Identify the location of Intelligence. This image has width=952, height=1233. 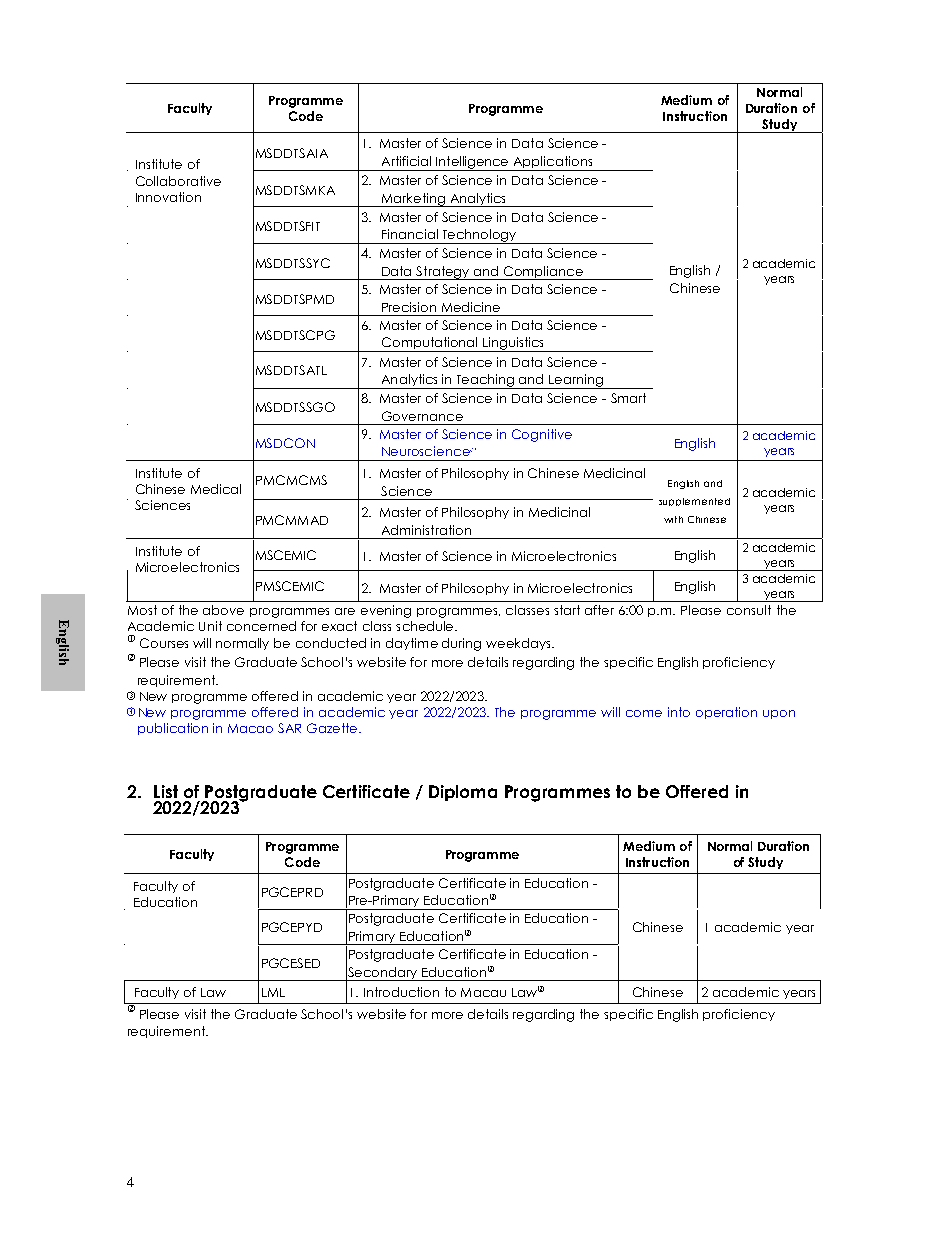
(472, 163).
